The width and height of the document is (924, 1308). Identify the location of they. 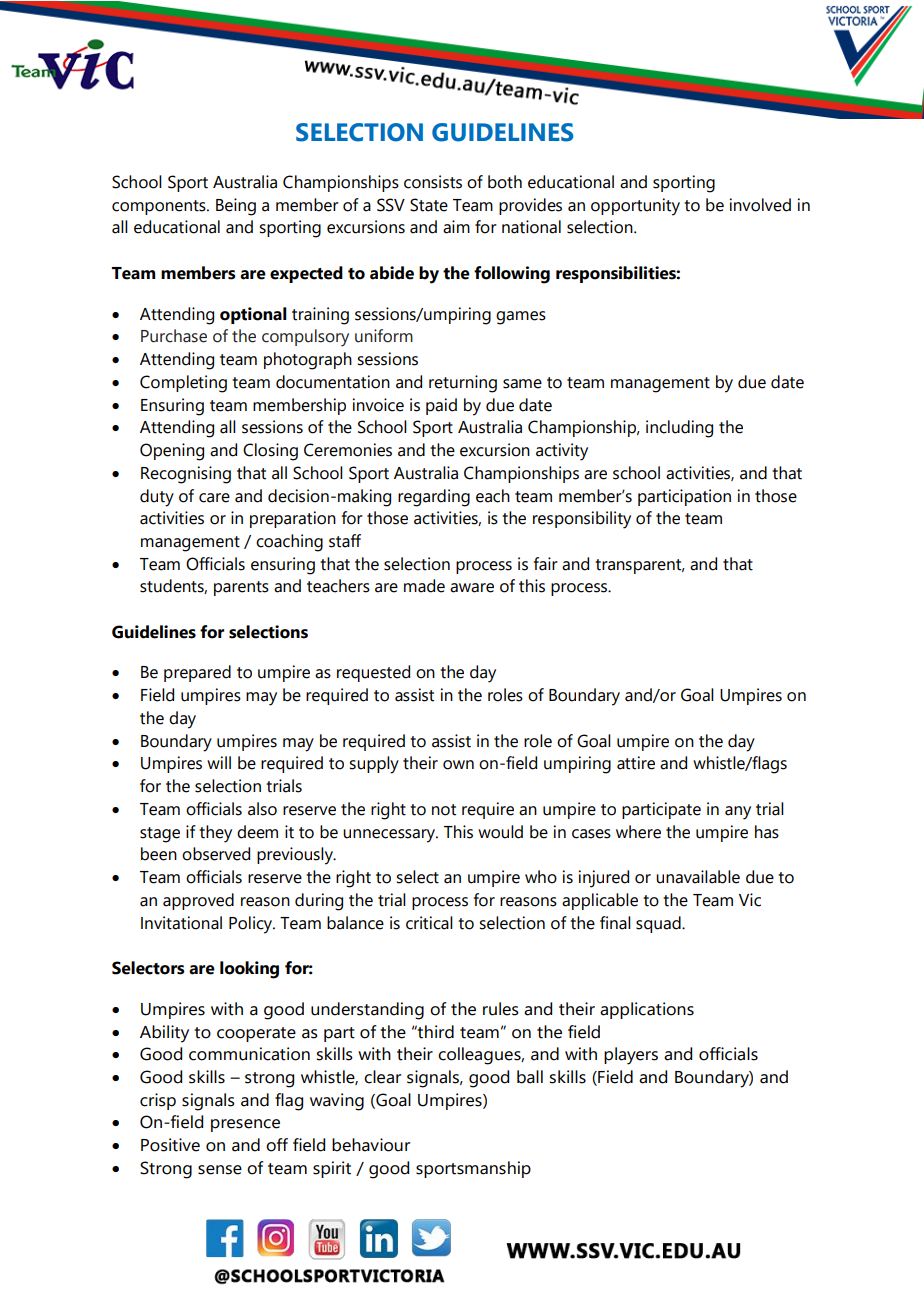
(215, 834).
